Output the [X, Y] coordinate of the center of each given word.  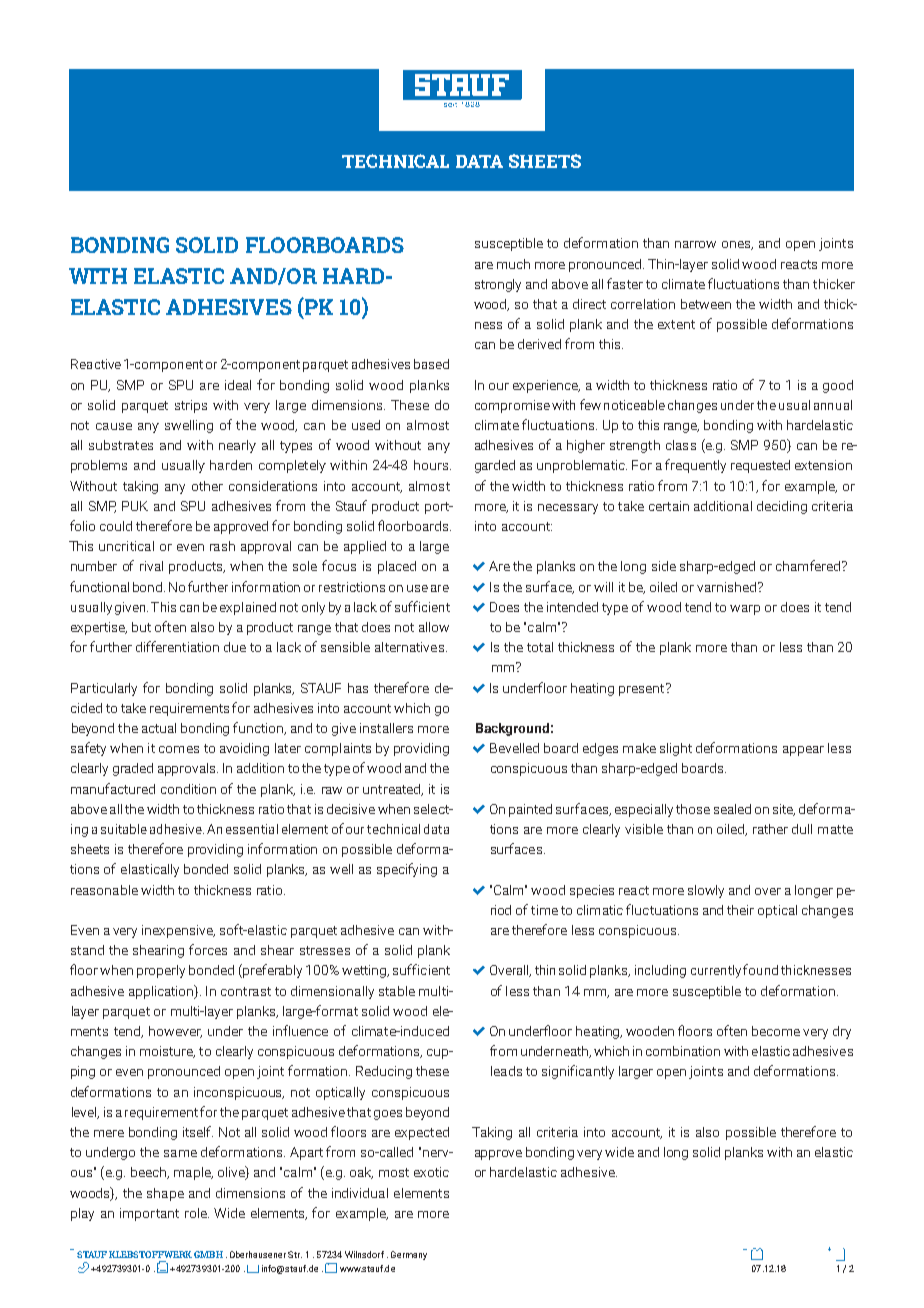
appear [803, 751]
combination [683, 1051]
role [197, 1213]
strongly [498, 285]
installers [386, 728]
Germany [409, 1255]
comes [179, 749]
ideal [238, 385]
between [706, 304]
